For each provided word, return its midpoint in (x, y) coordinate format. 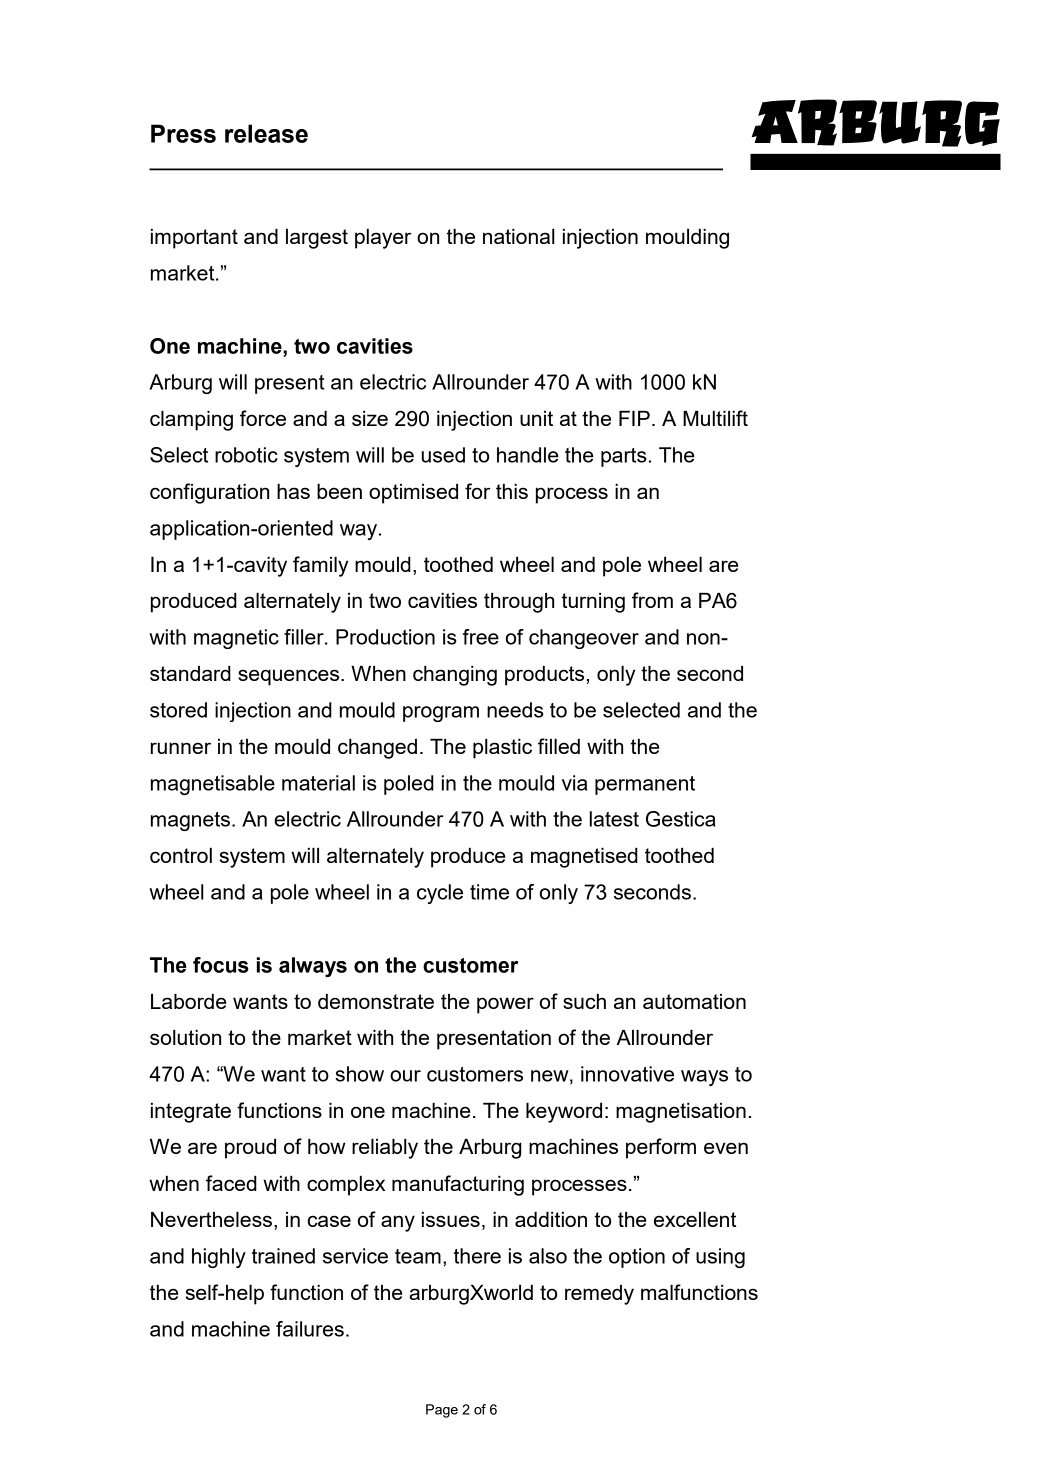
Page (442, 1411)
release (266, 133)
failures (310, 1329)
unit (536, 418)
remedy (599, 1295)
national (519, 236)
